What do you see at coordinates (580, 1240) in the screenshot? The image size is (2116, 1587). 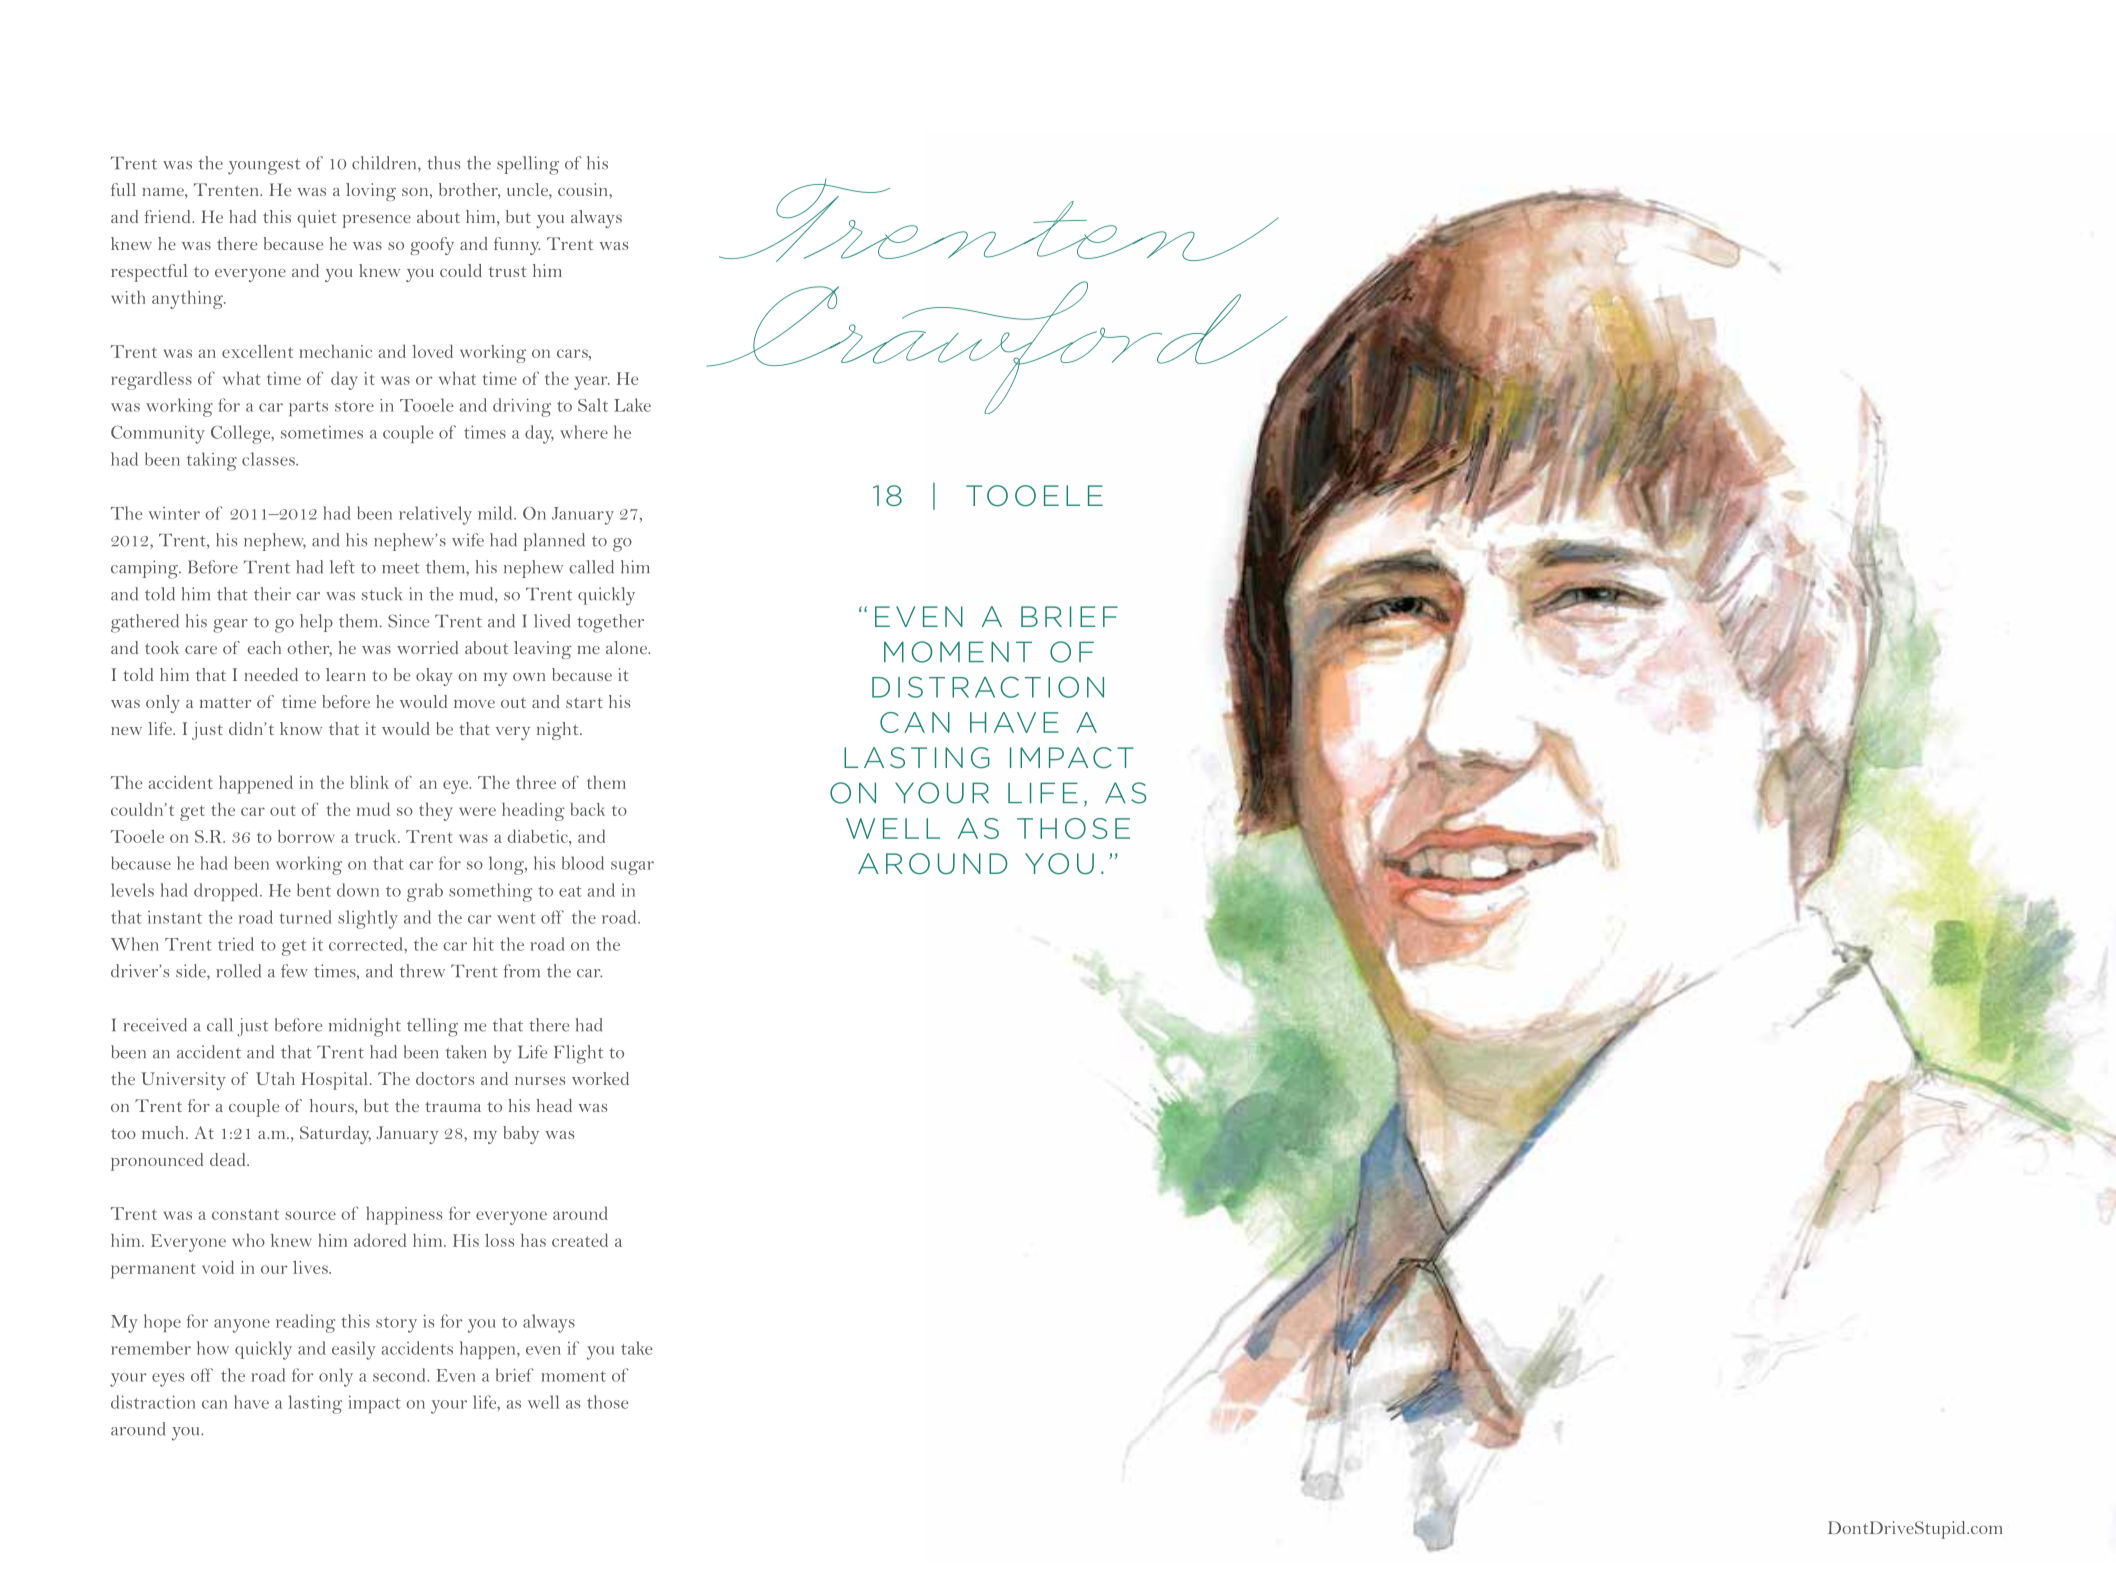 I see `created` at bounding box center [580, 1240].
